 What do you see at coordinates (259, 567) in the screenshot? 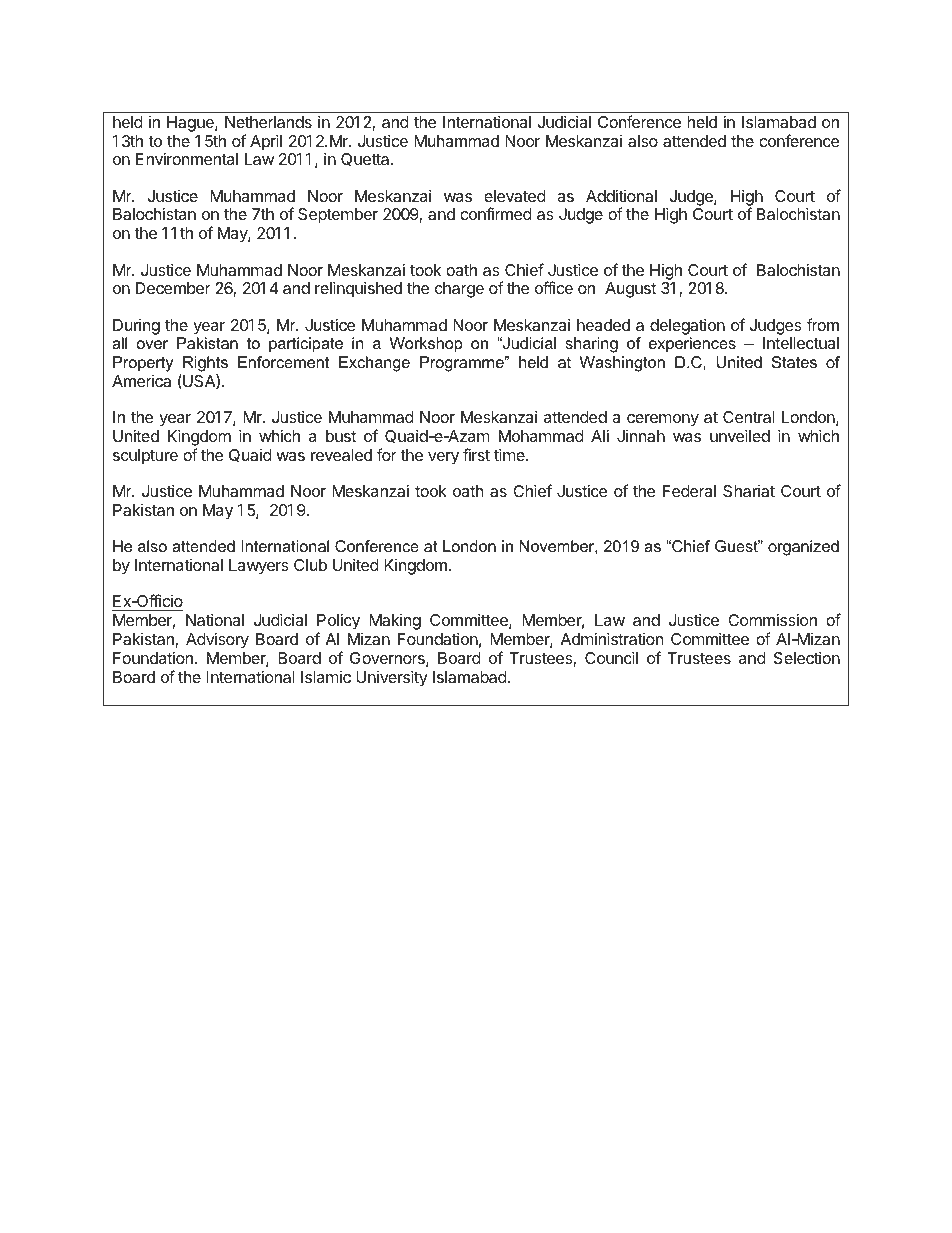
I see `Lawyers` at bounding box center [259, 567].
